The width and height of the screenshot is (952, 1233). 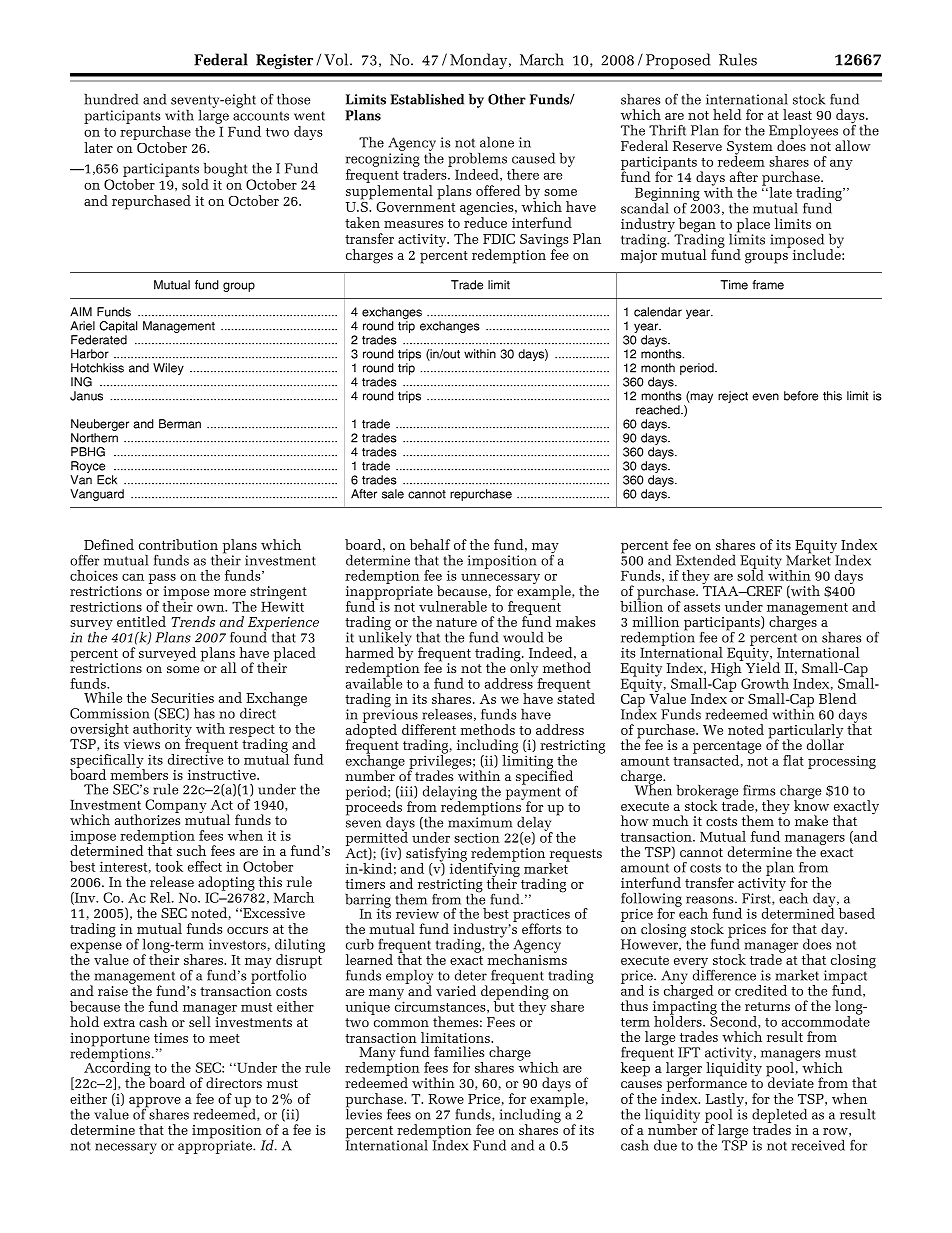 I want to click on review, so click(x=417, y=914).
